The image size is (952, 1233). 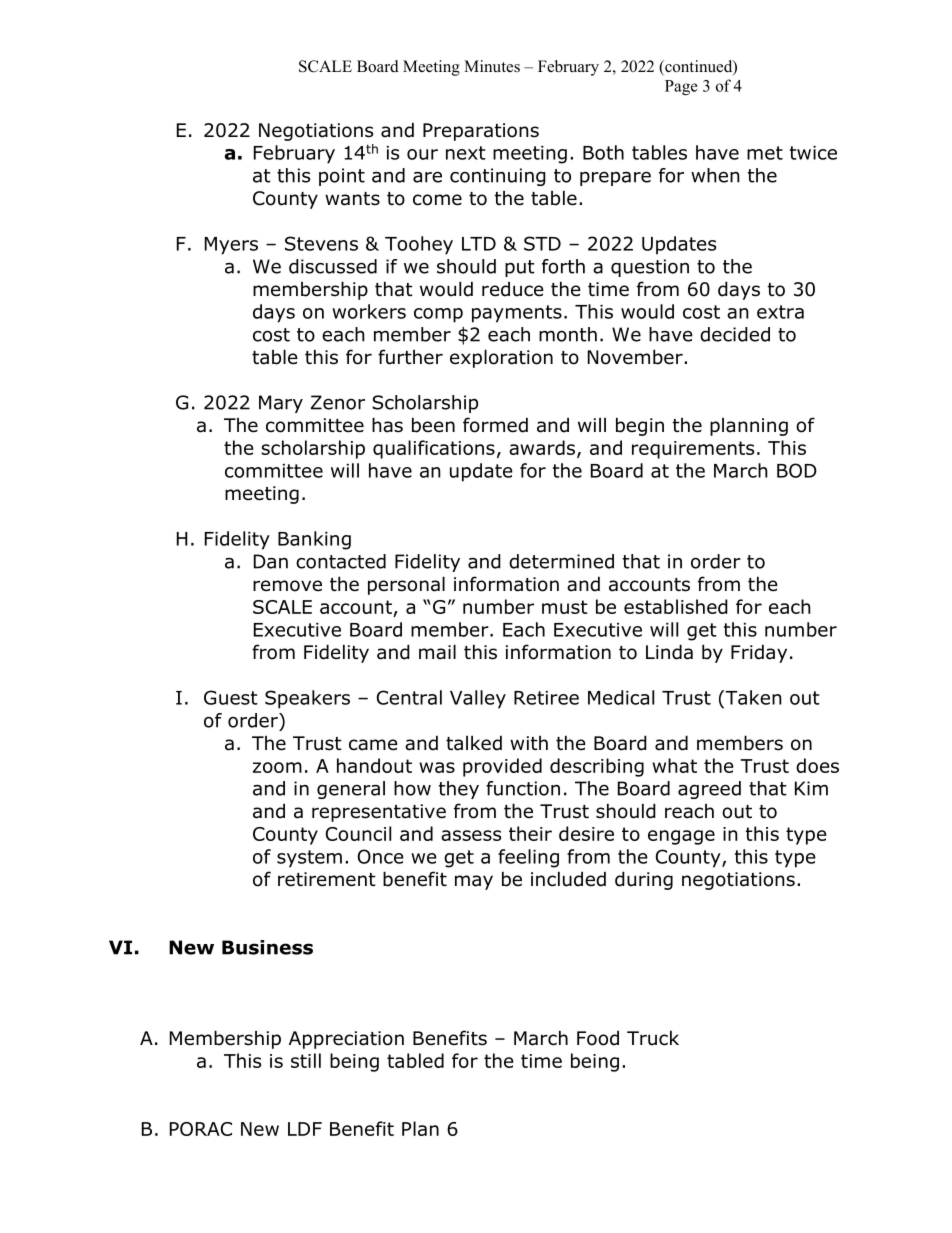 I want to click on determined, so click(x=561, y=561).
